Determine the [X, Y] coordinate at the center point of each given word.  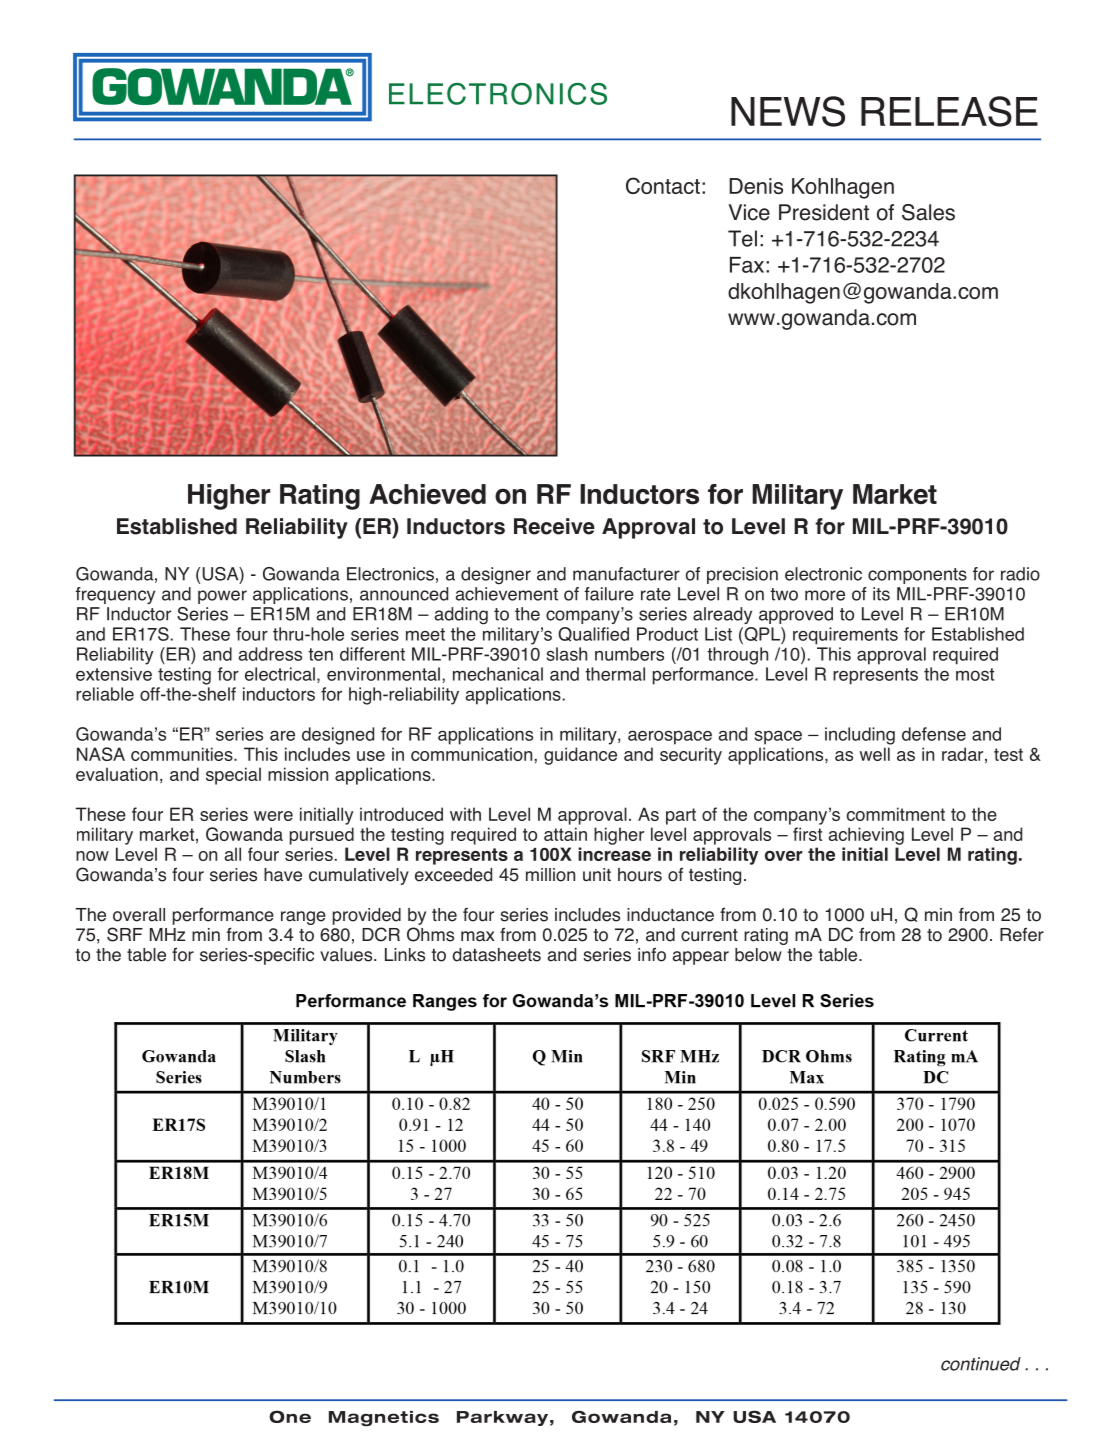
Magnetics [384, 1419]
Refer [1022, 934]
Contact [663, 185]
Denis [756, 186]
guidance [580, 756]
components [917, 576]
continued [981, 1364]
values [347, 955]
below [758, 955]
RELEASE [949, 111]
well [875, 754]
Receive [554, 526]
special [233, 776]
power [222, 597]
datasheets [496, 955]
